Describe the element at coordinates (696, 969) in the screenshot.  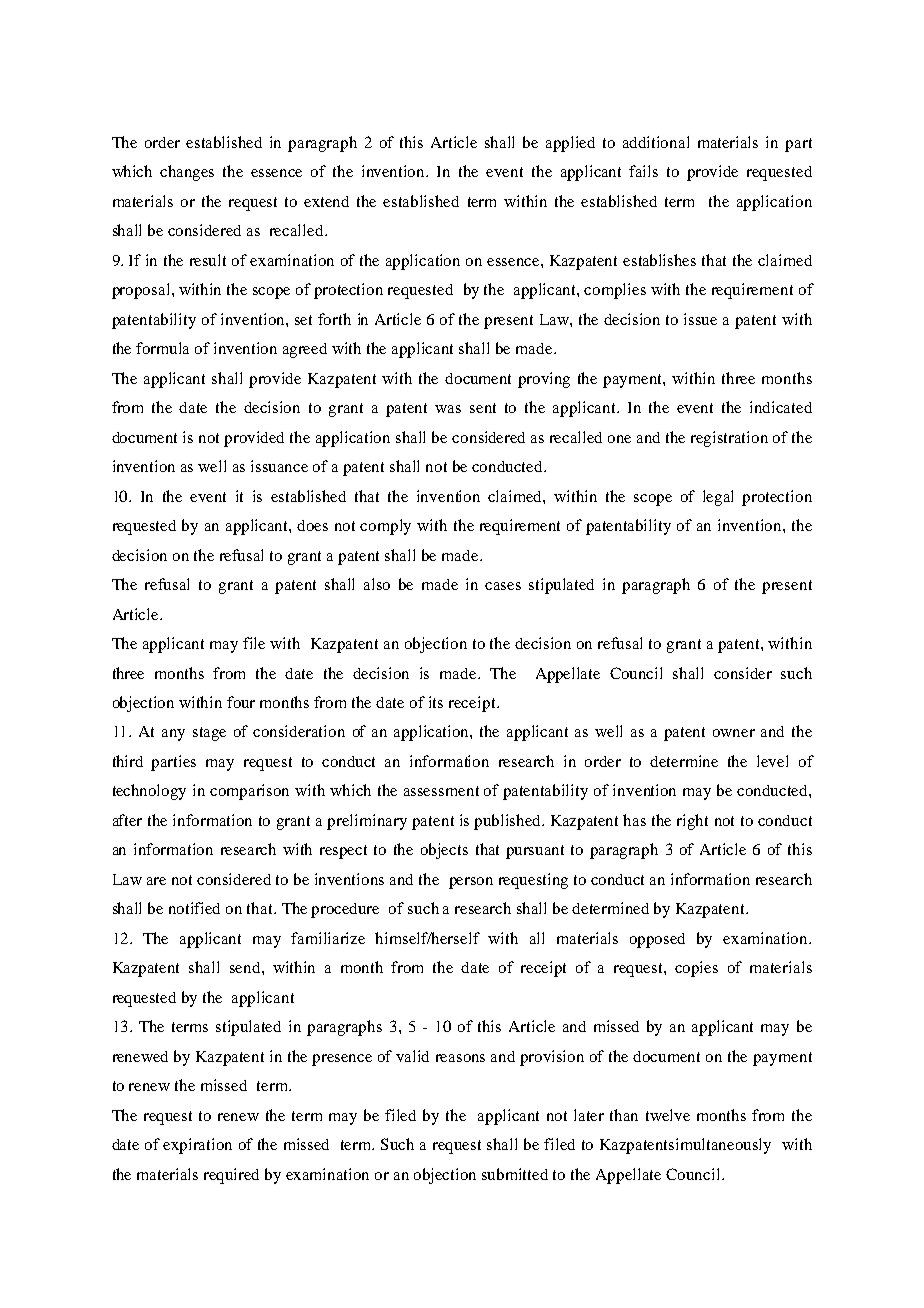
I see `copies` at that location.
